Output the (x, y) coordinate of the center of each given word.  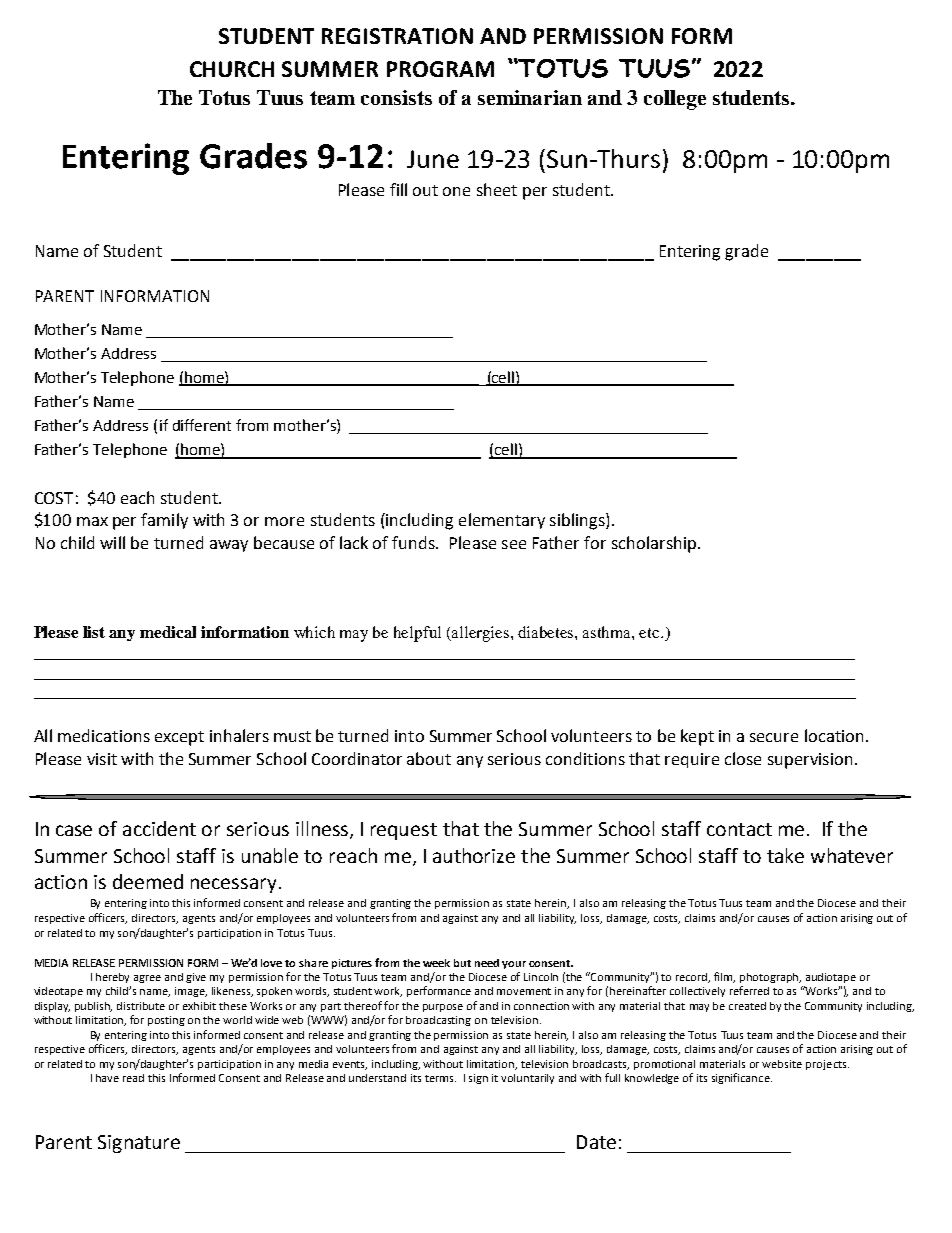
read (133, 1078)
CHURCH (232, 69)
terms (440, 1078)
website (782, 1064)
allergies (481, 634)
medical (168, 632)
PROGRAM (440, 69)
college (675, 100)
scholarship (655, 544)
